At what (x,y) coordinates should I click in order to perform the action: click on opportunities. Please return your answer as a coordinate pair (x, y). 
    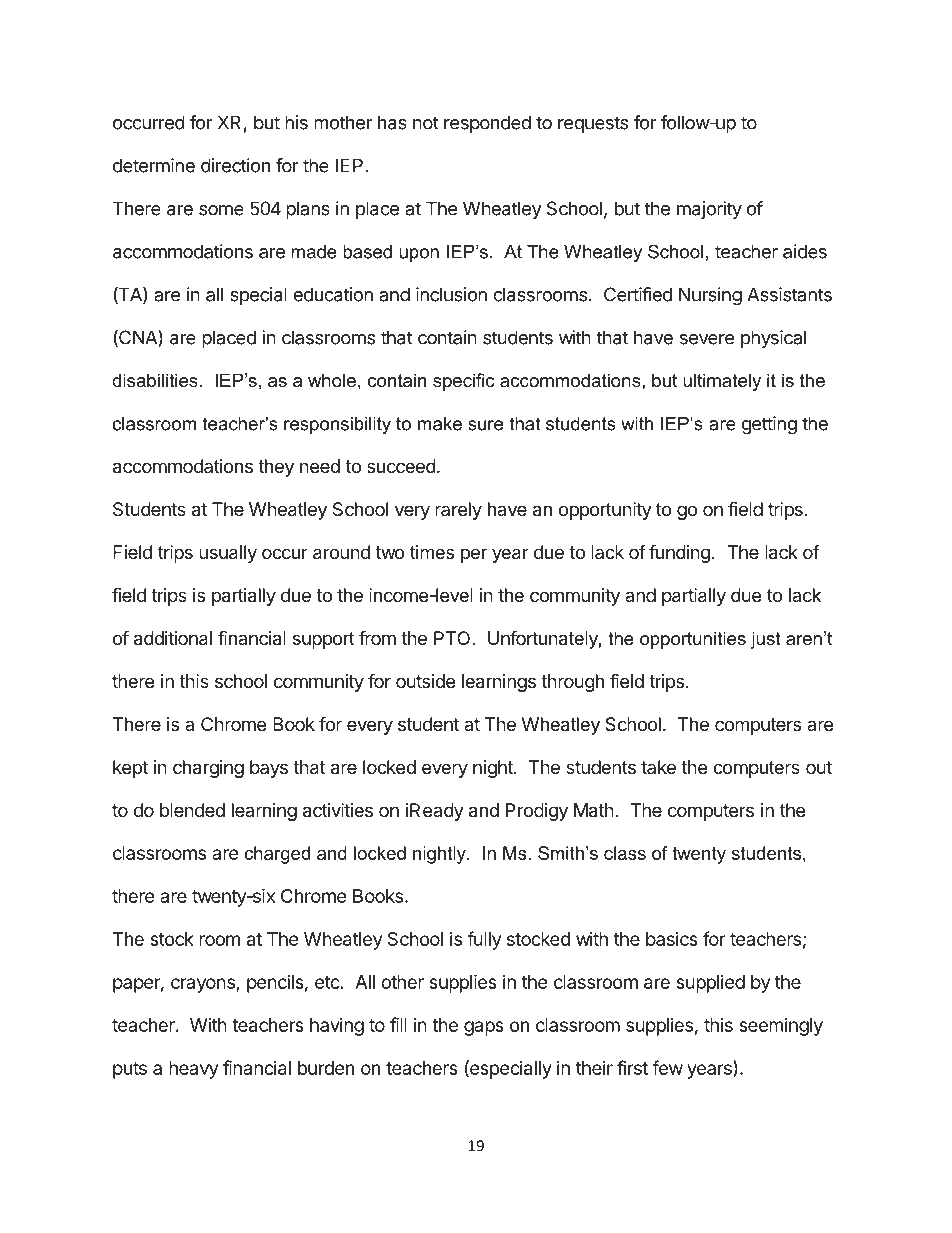
    Looking at the image, I should click on (693, 640).
